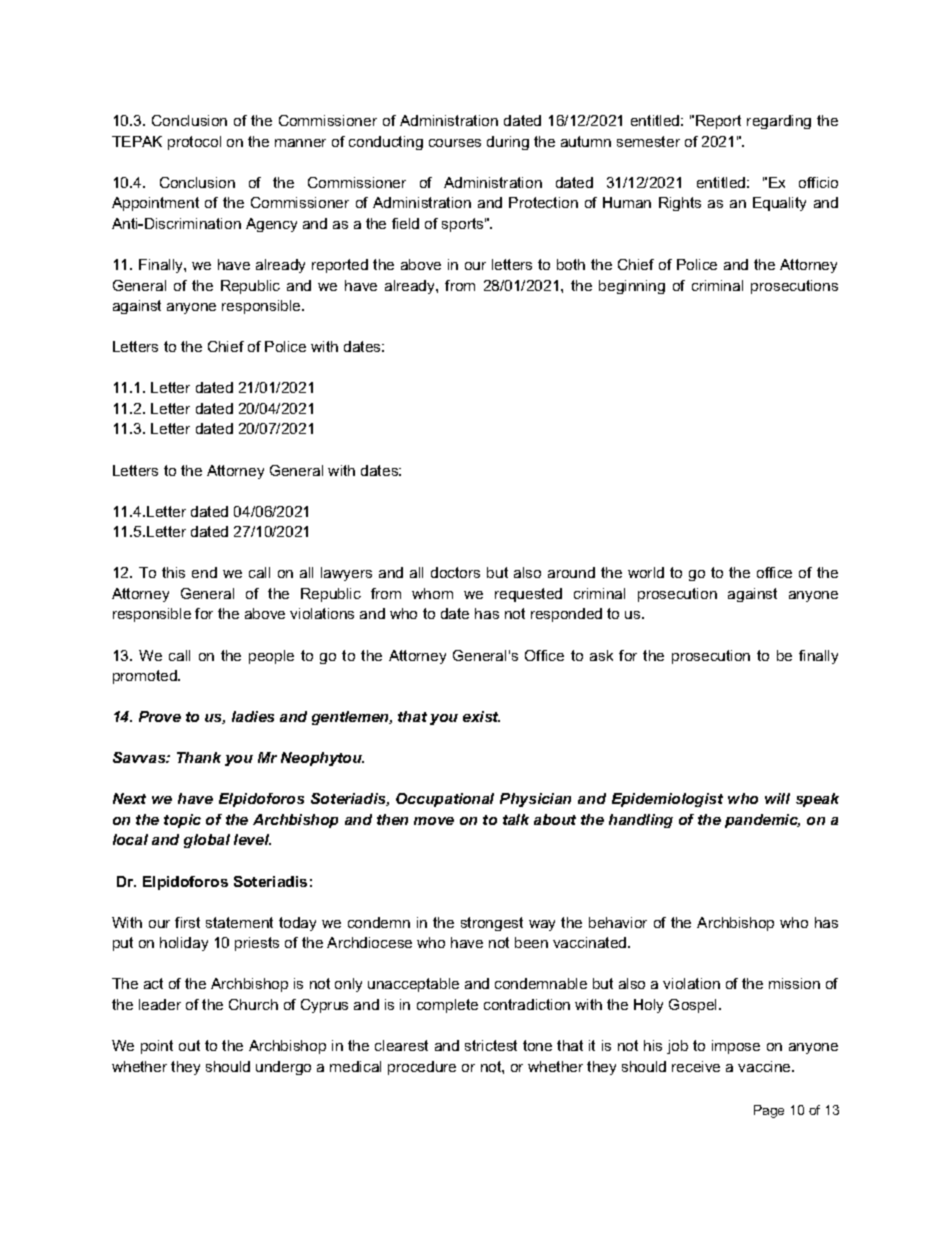 The height and width of the image is (1233, 952). What do you see at coordinates (777, 798) in the image?
I see `will` at bounding box center [777, 798].
